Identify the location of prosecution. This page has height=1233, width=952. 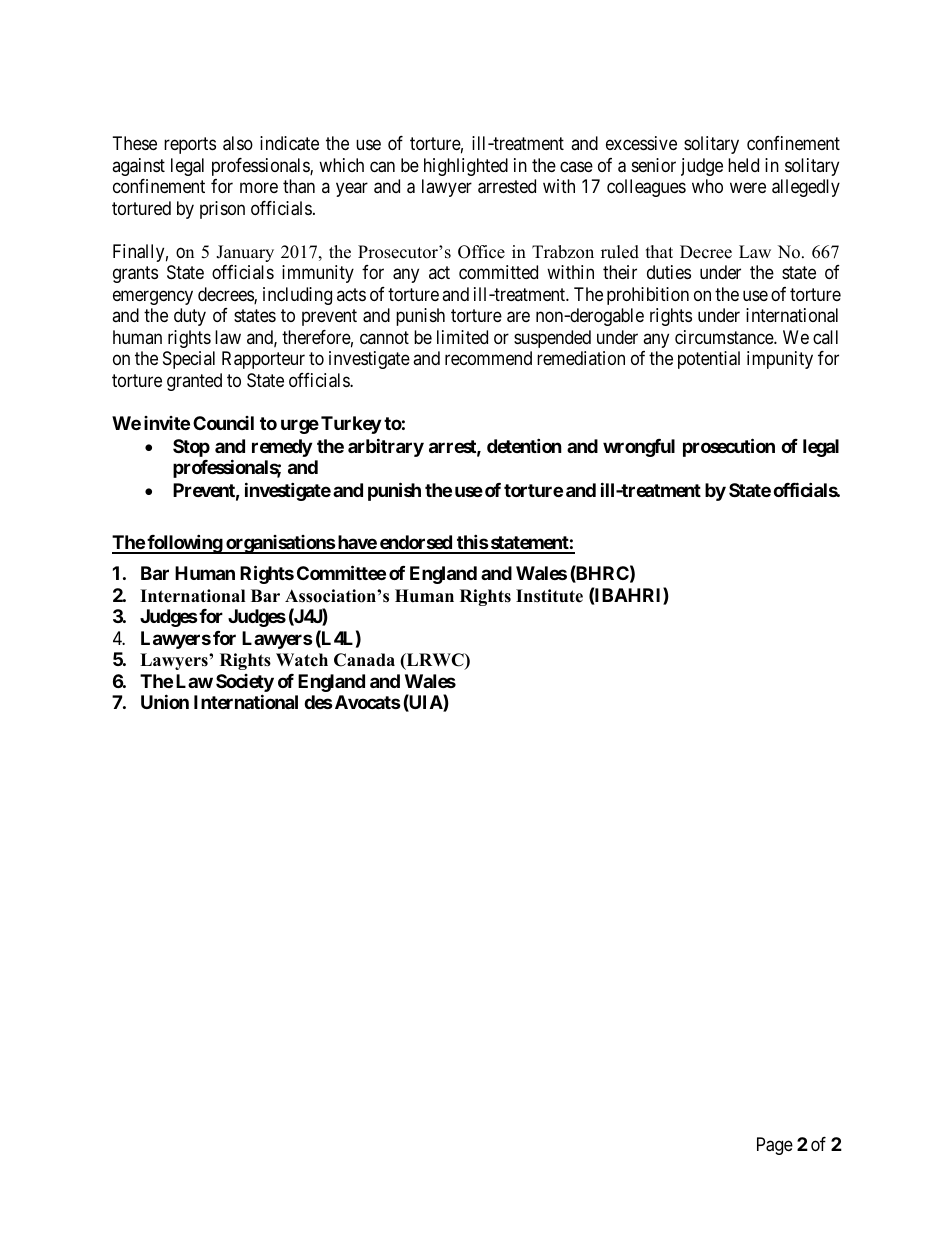
(729, 447).
